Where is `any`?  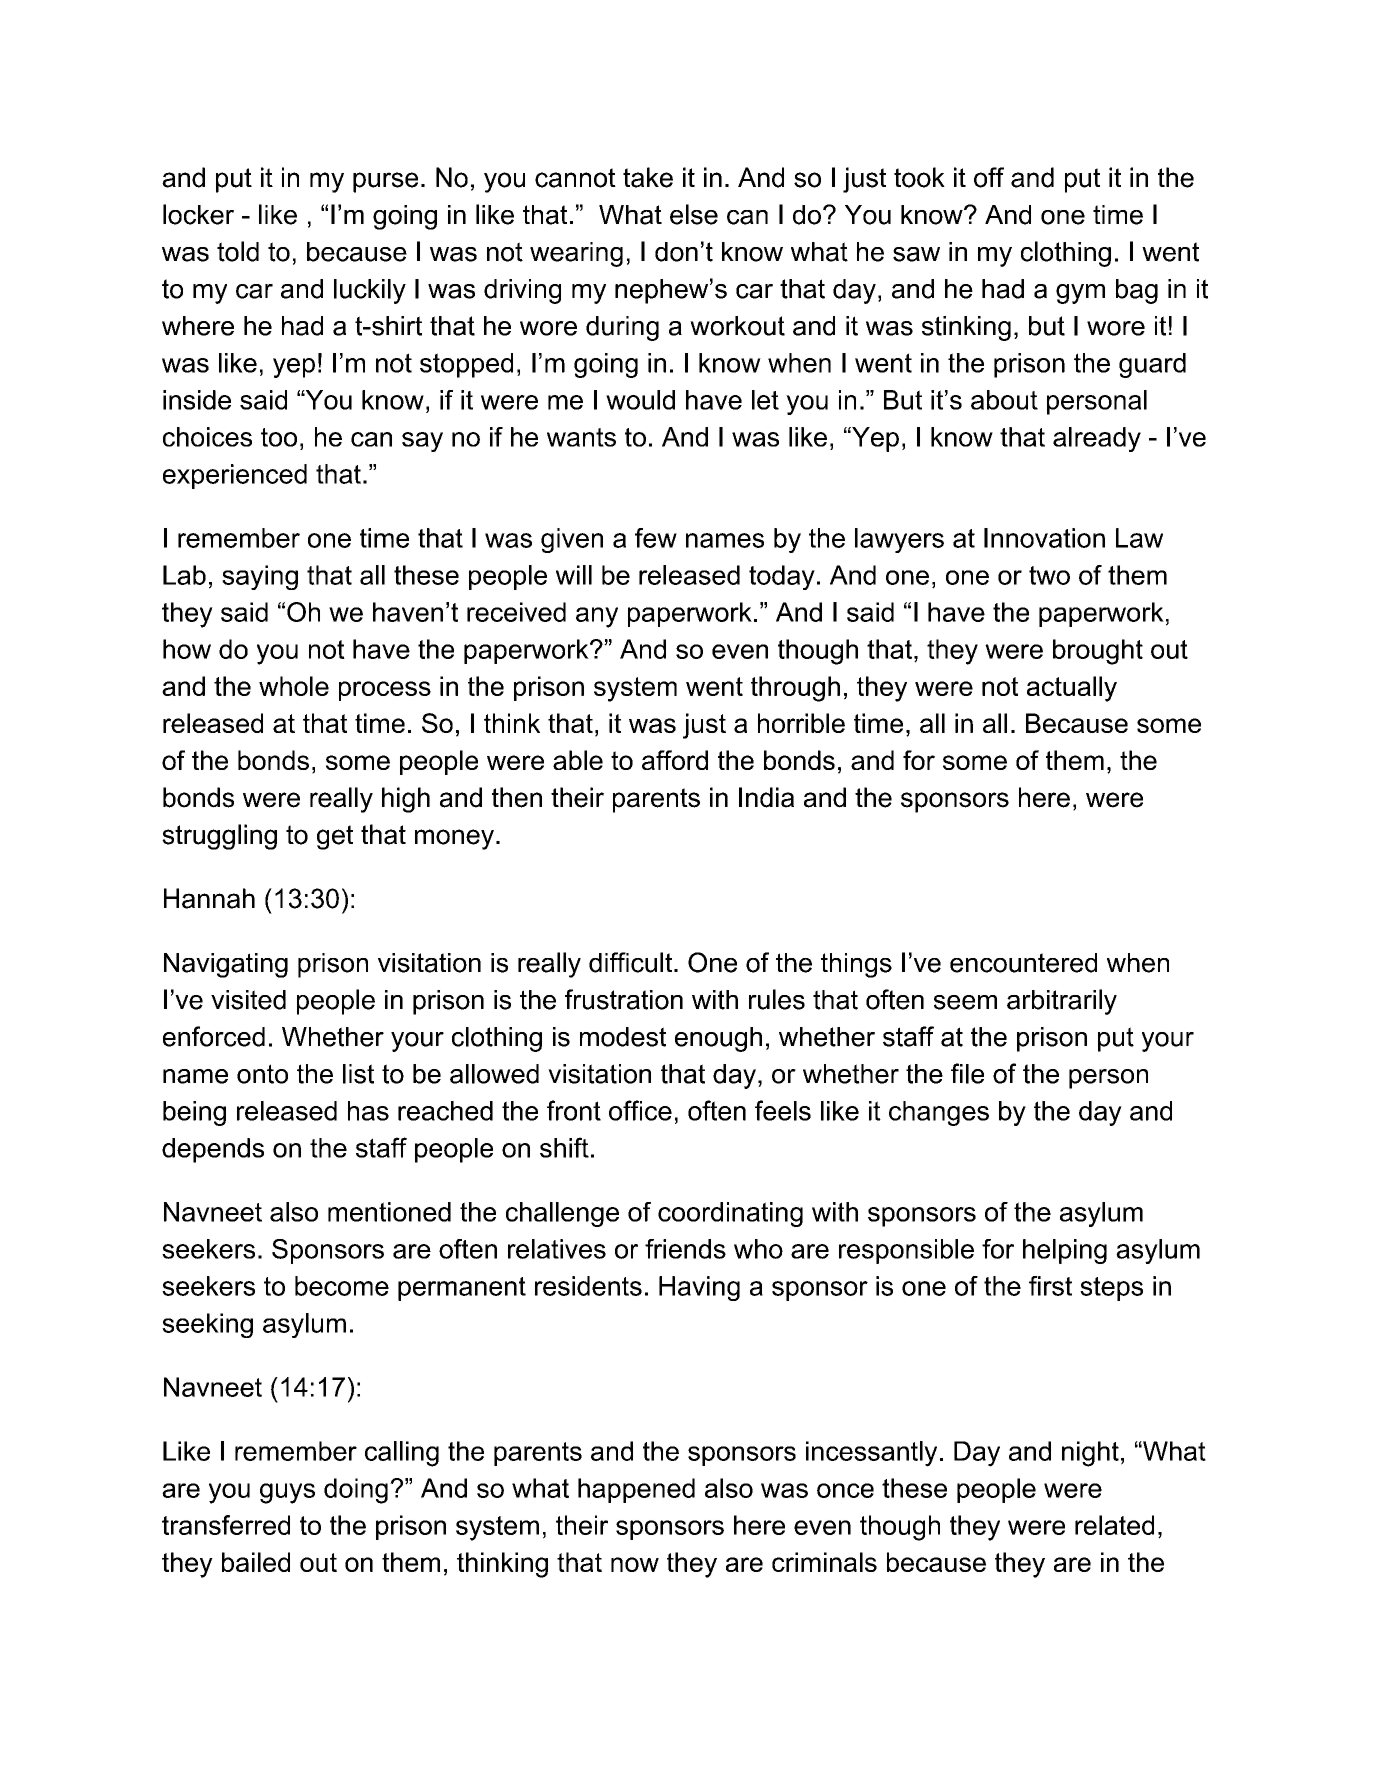 any is located at coordinates (597, 617).
